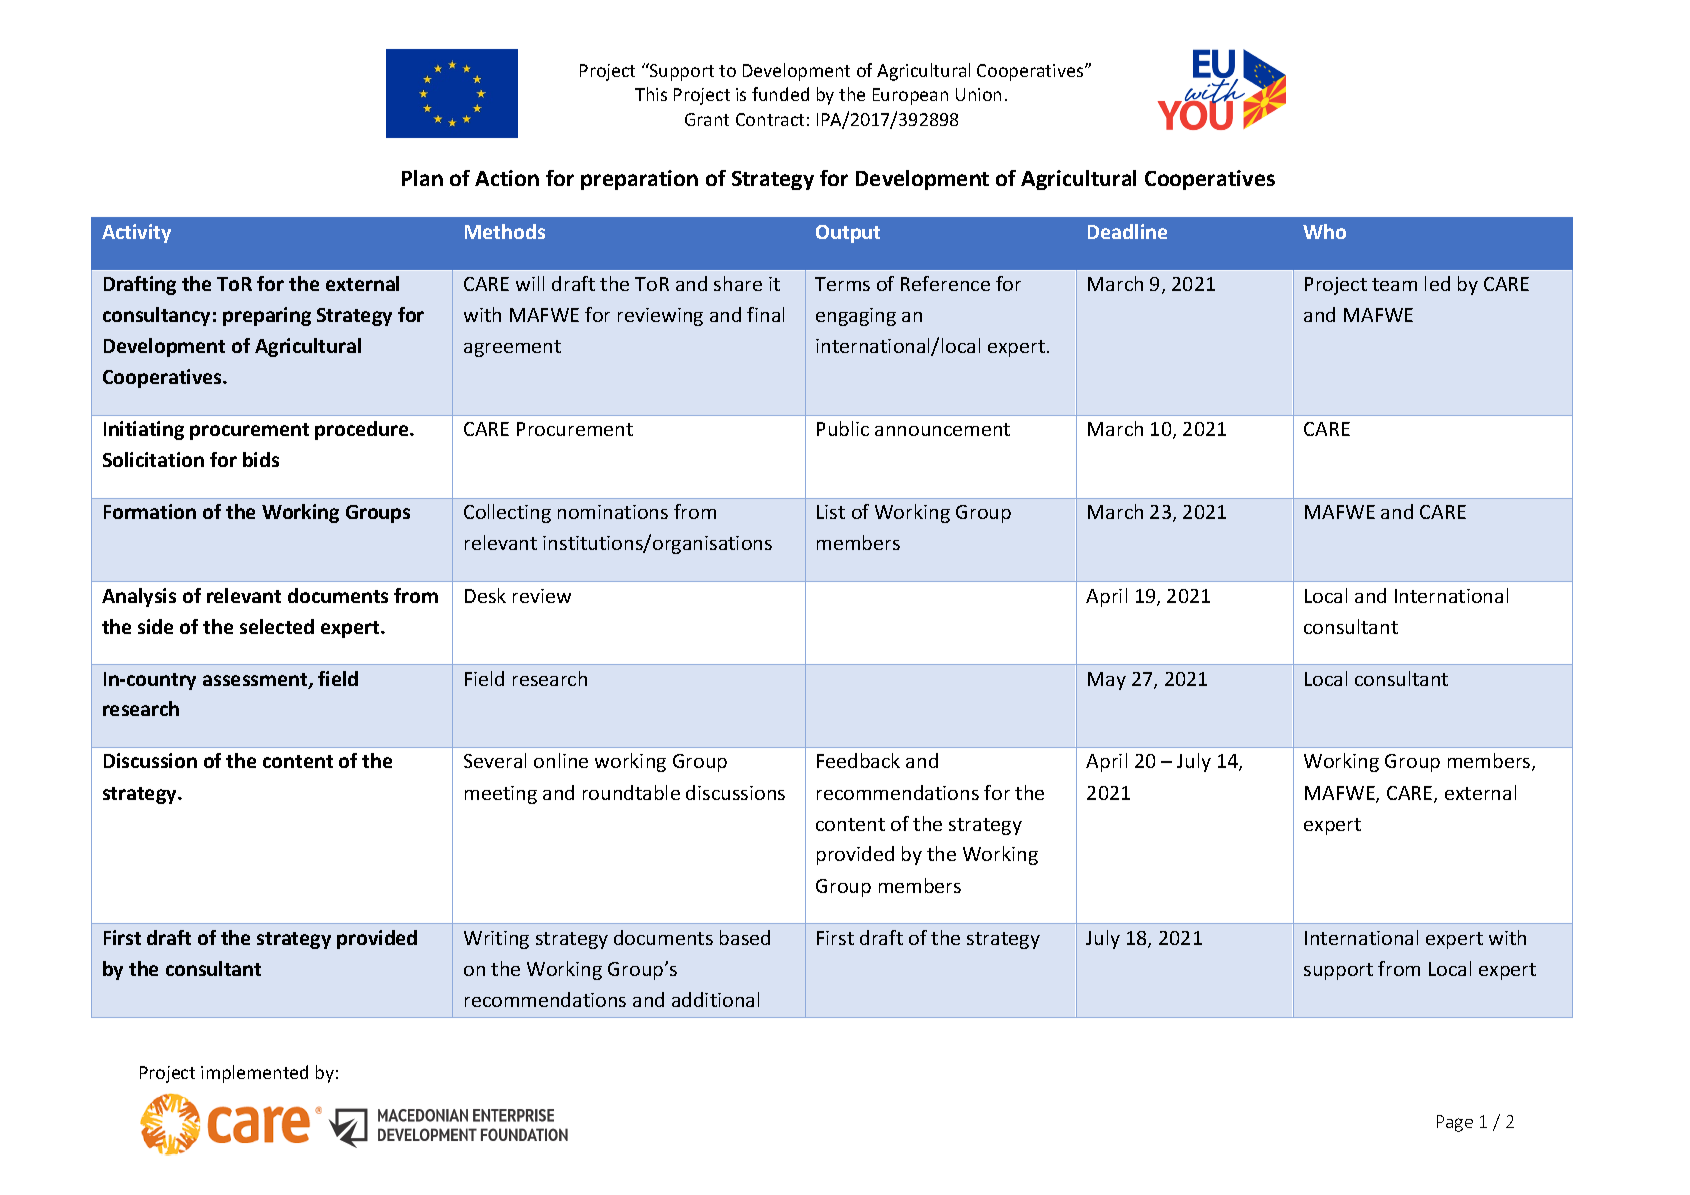  What do you see at coordinates (1324, 231) in the page?
I see `Who` at bounding box center [1324, 231].
